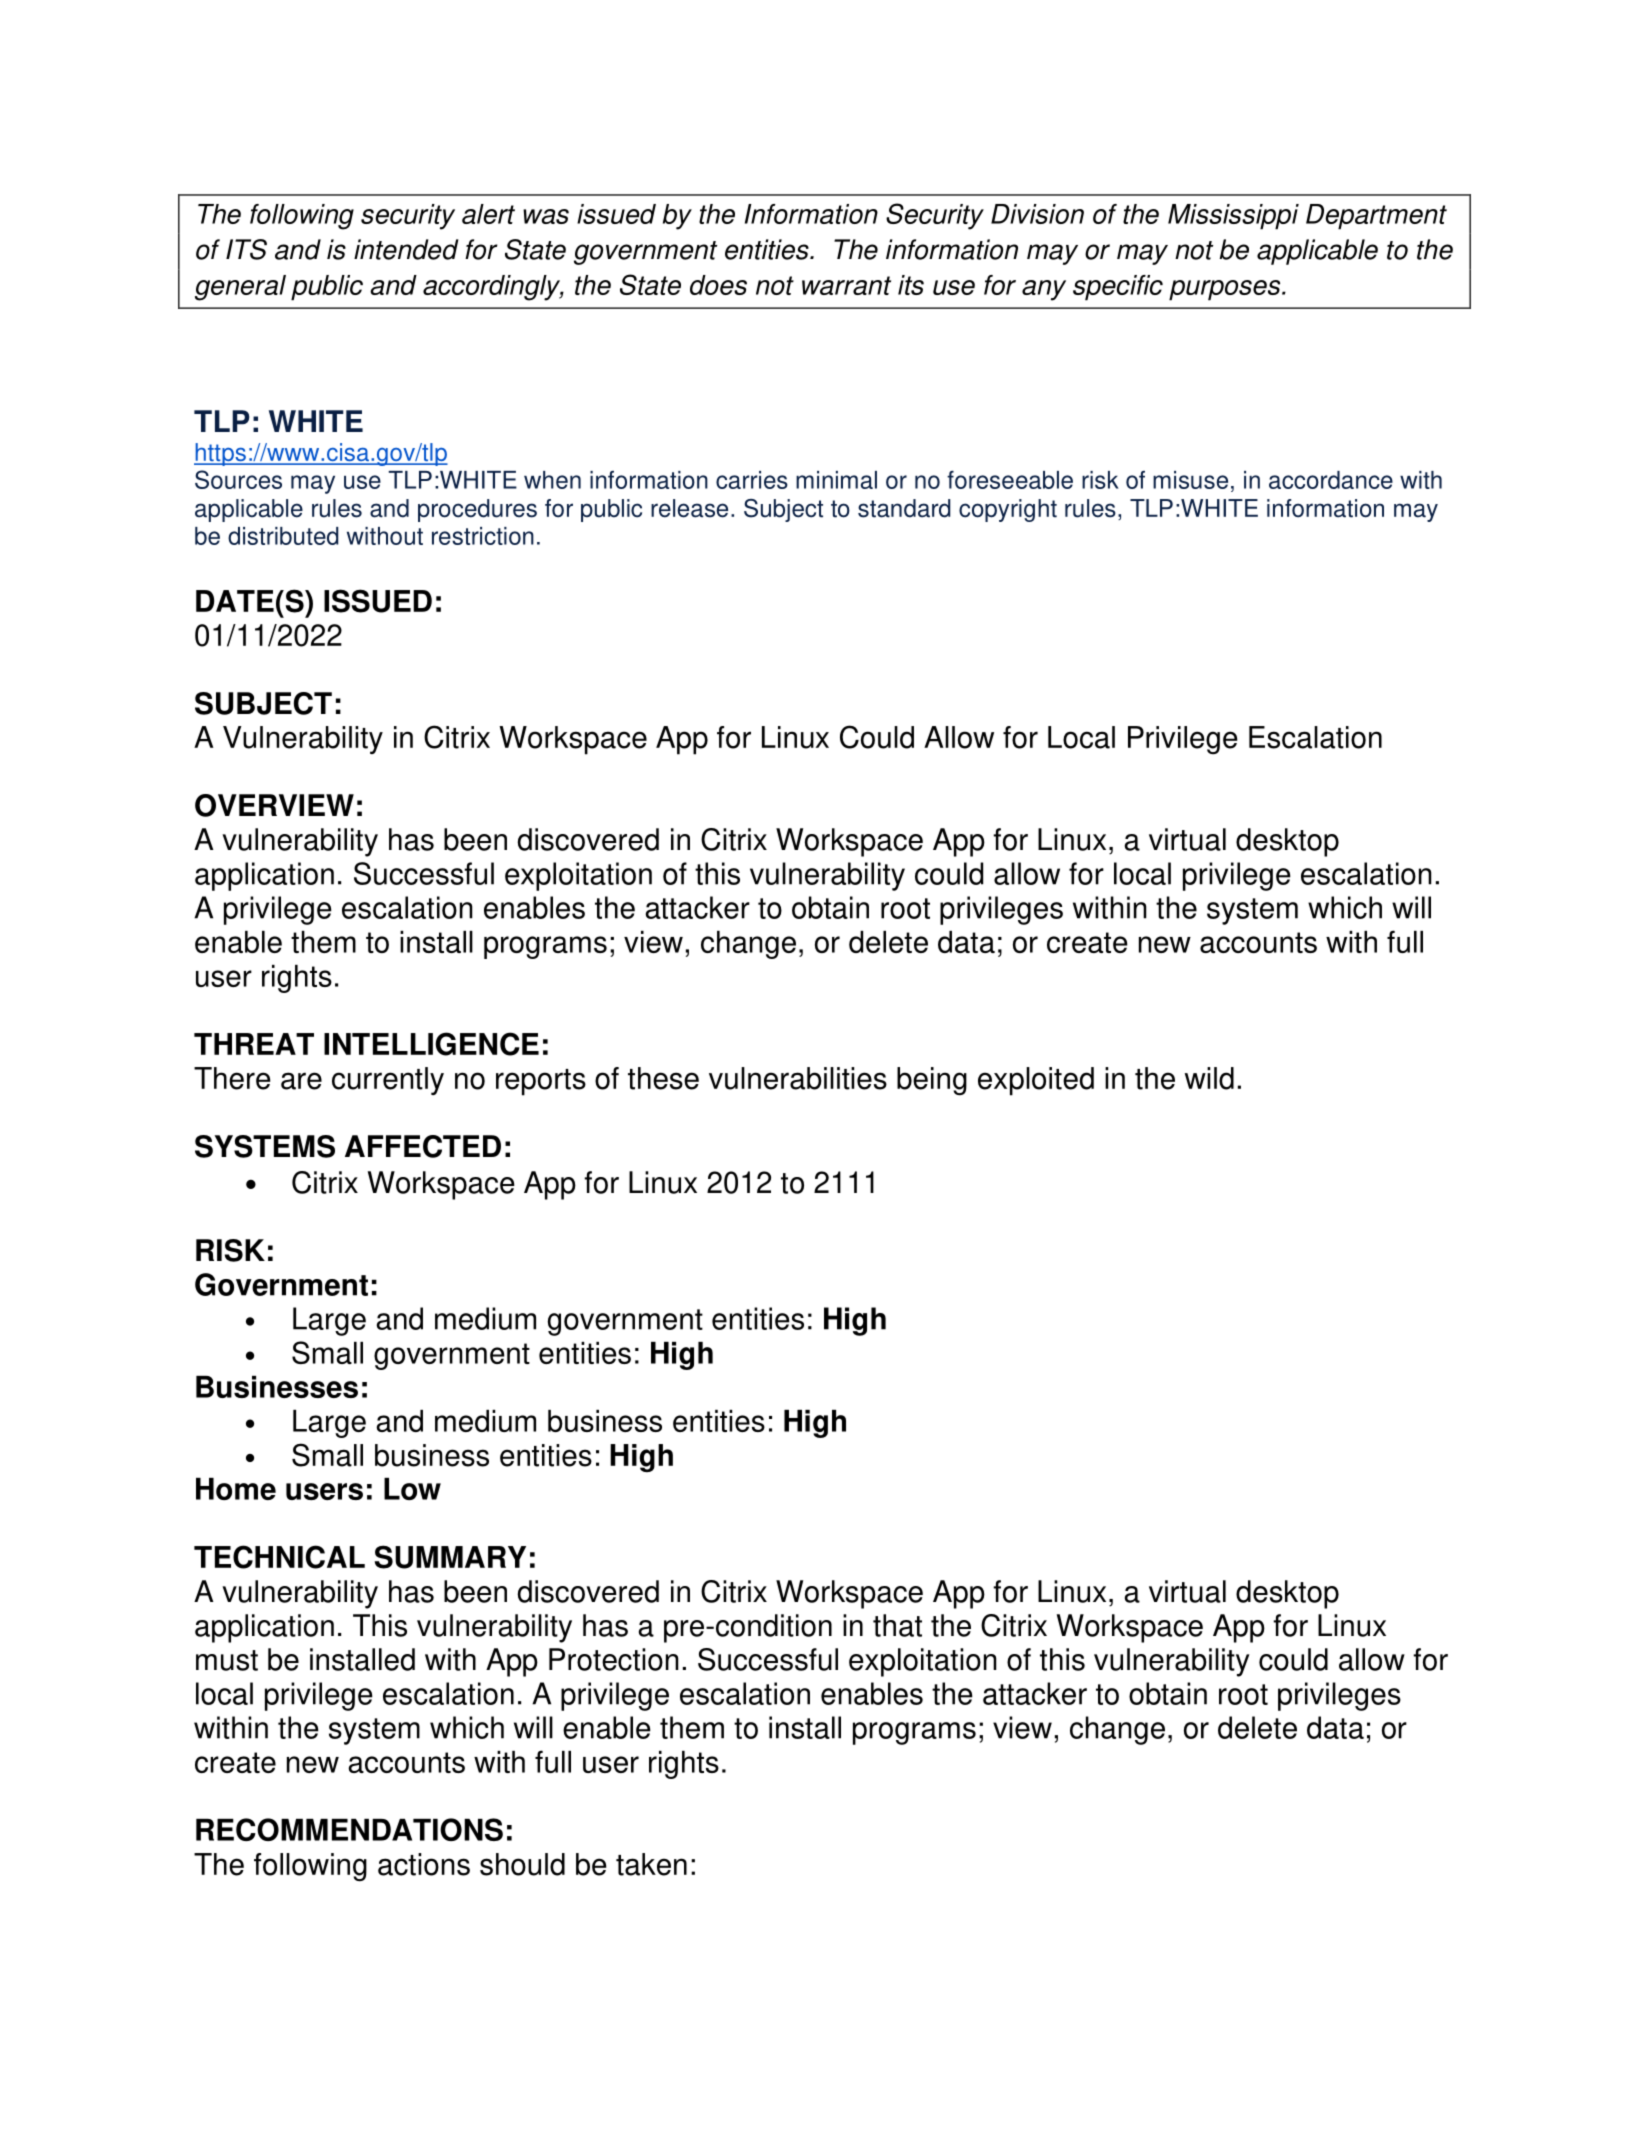 Image resolution: width=1649 pixels, height=2134 pixels. Describe the element at coordinates (1226, 290) in the screenshot. I see `purposes` at that location.
